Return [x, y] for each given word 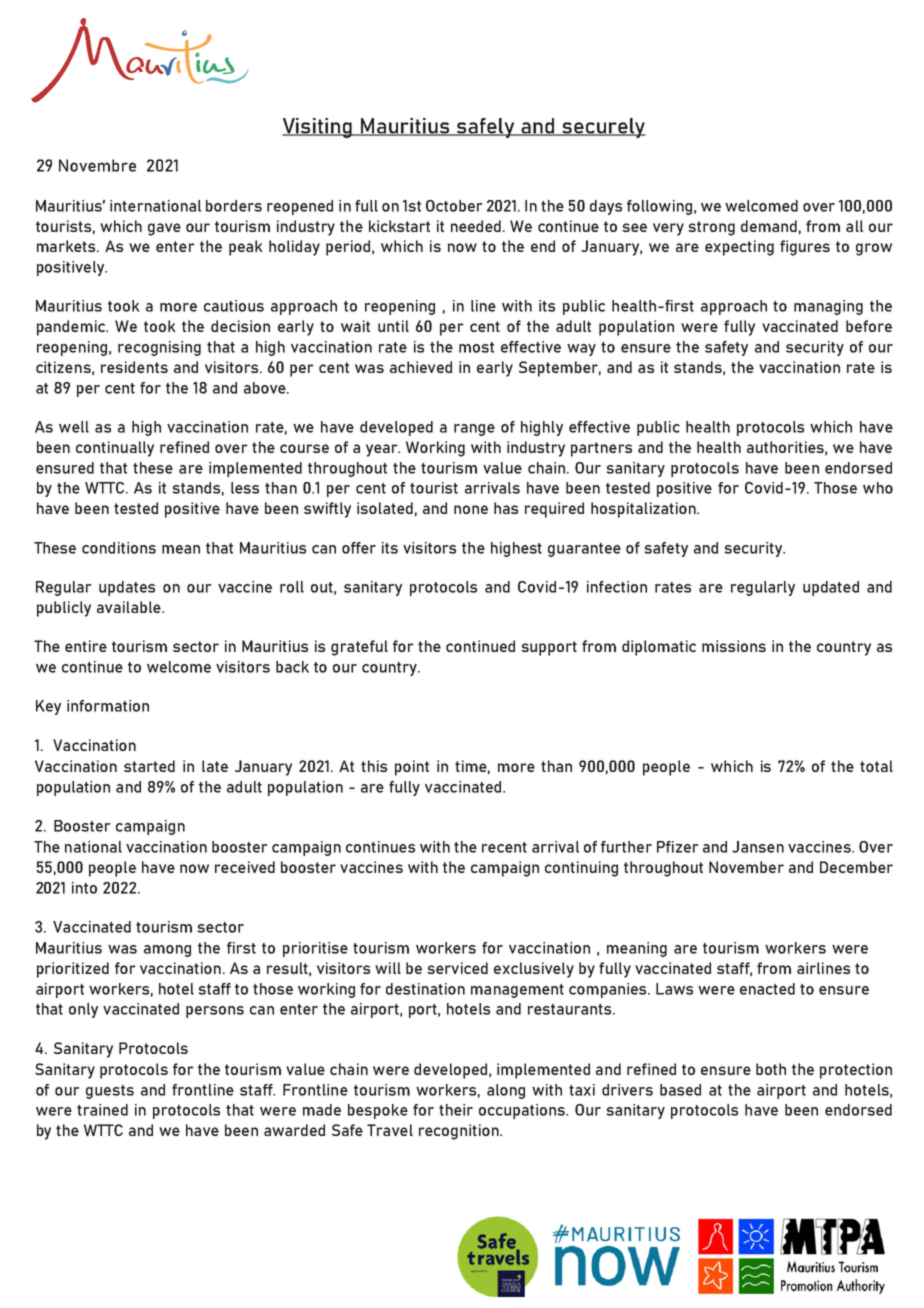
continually [115, 449]
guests [110, 1092]
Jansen [758, 847]
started [149, 766]
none [471, 509]
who [878, 488]
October [454, 206]
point [412, 768]
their [456, 1110]
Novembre [97, 165]
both [771, 1069]
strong [711, 228]
